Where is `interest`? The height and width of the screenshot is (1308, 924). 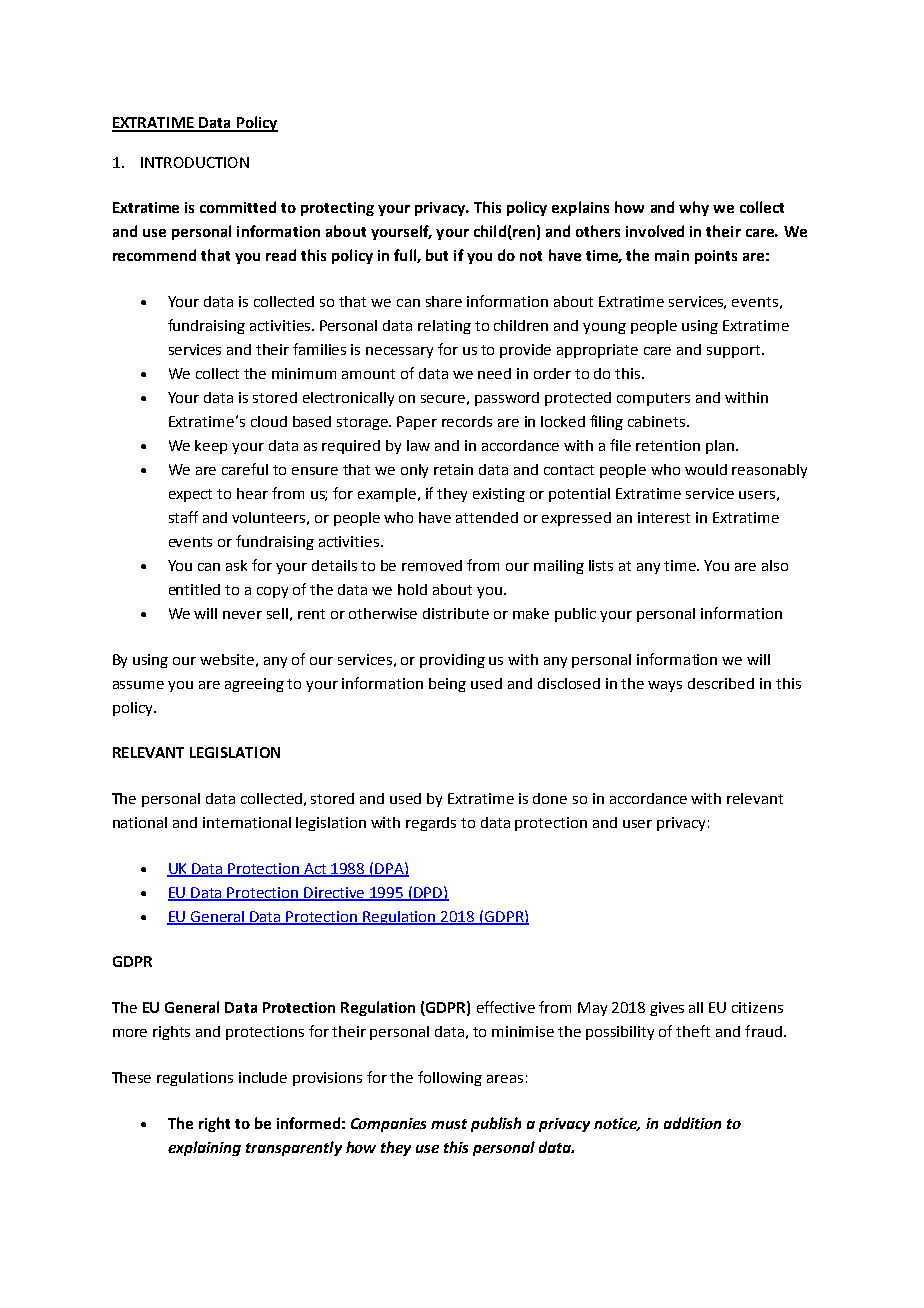 interest is located at coordinates (664, 517).
